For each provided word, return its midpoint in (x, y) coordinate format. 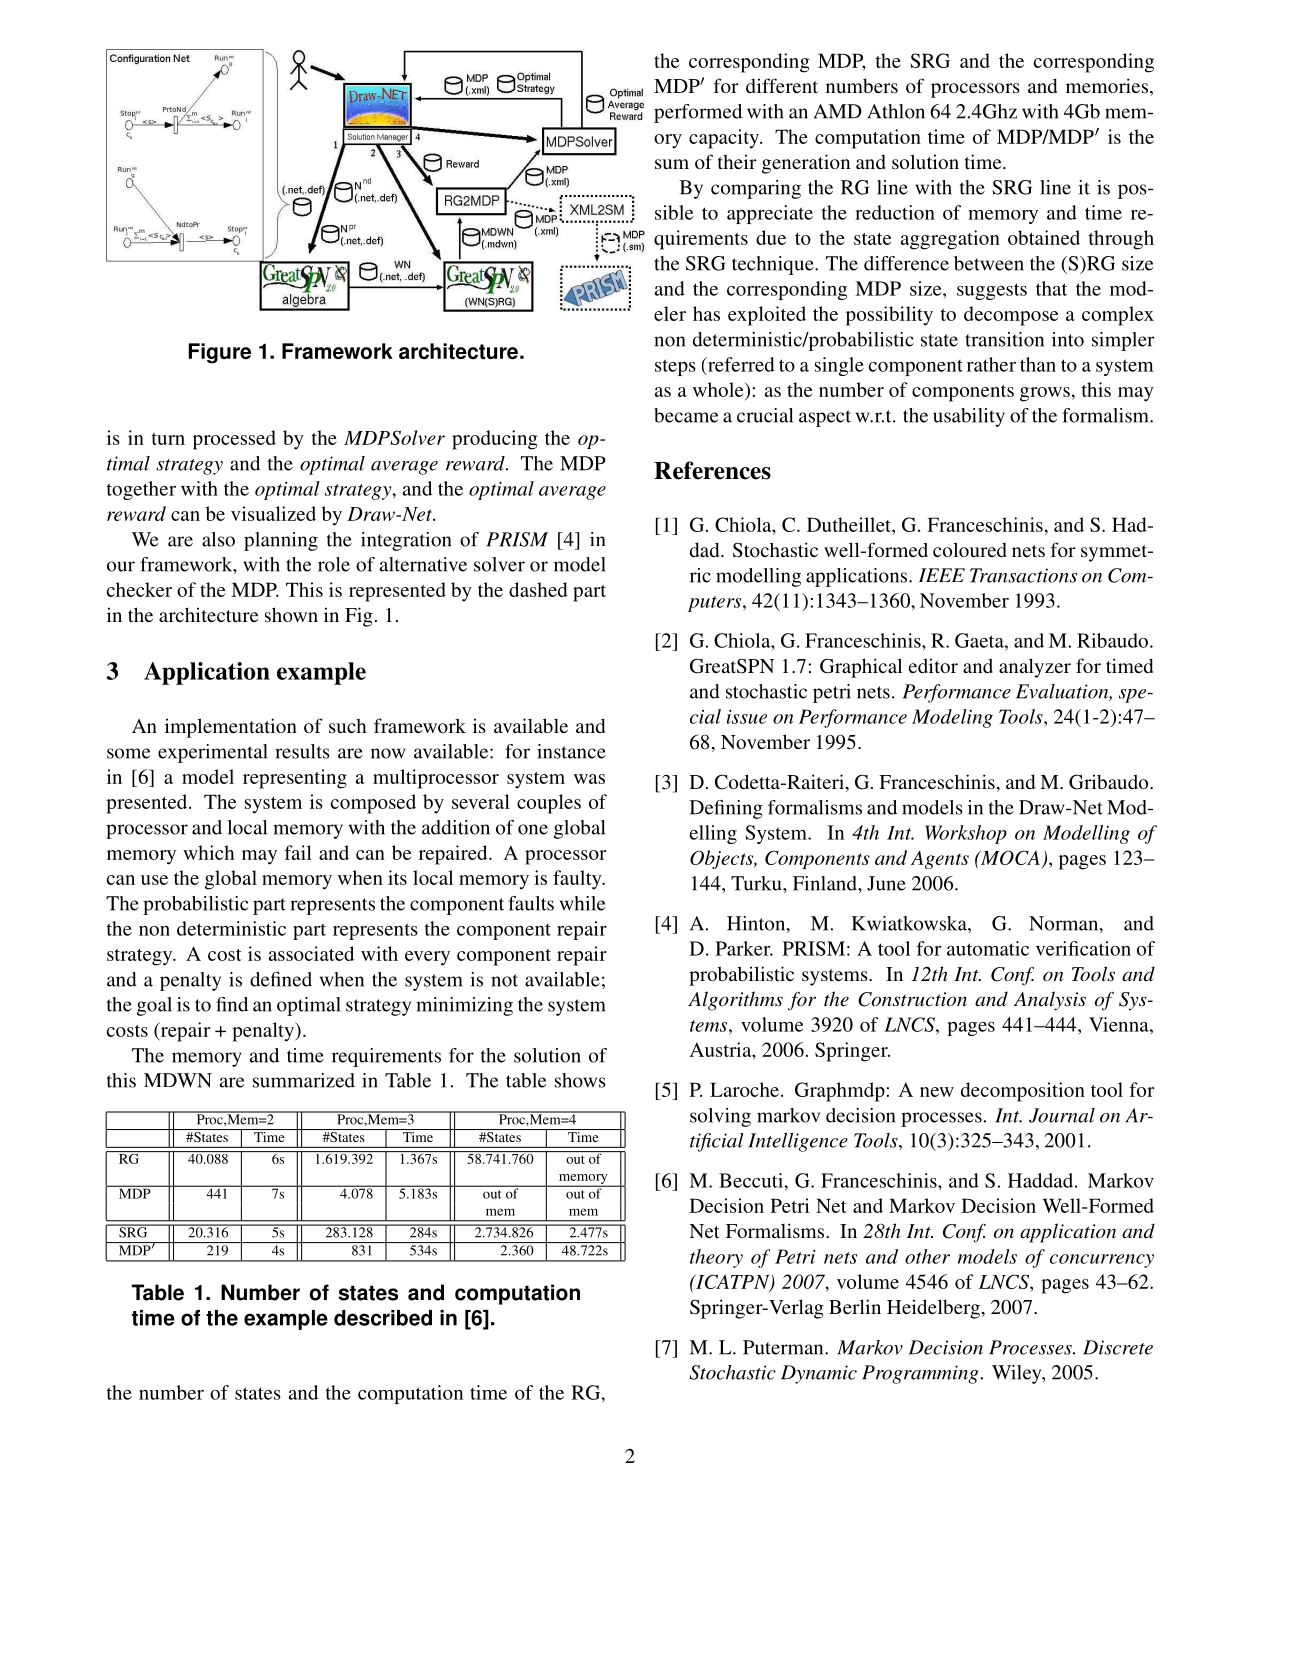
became (686, 415)
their (737, 161)
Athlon (896, 111)
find (232, 1004)
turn (168, 439)
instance (571, 751)
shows (580, 1080)
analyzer (1035, 668)
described (383, 1318)
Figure (220, 353)
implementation (231, 728)
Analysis (1050, 1001)
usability (969, 417)
